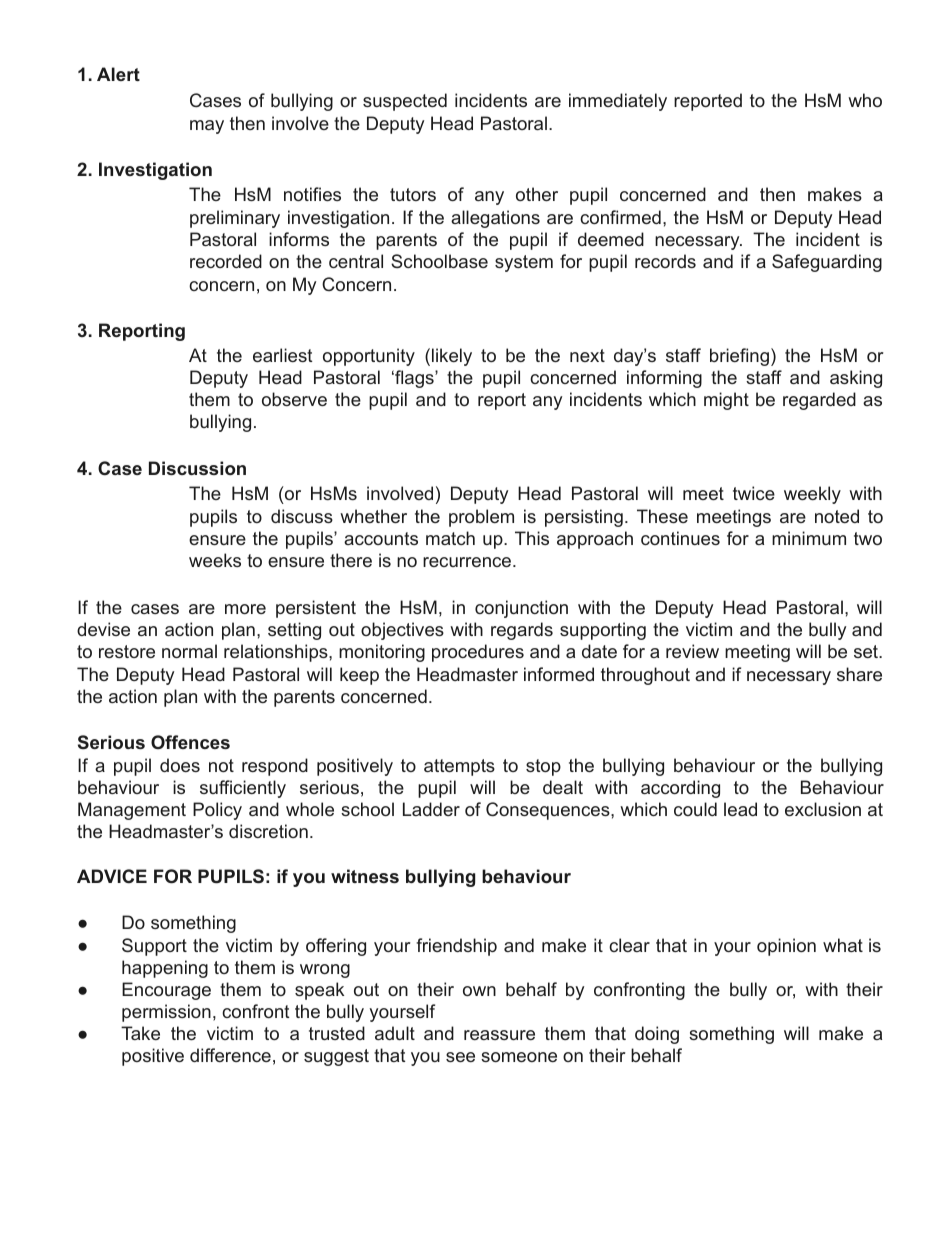 This screenshot has height=1233, width=952. Describe the element at coordinates (217, 811) in the screenshot. I see `Policy` at that location.
